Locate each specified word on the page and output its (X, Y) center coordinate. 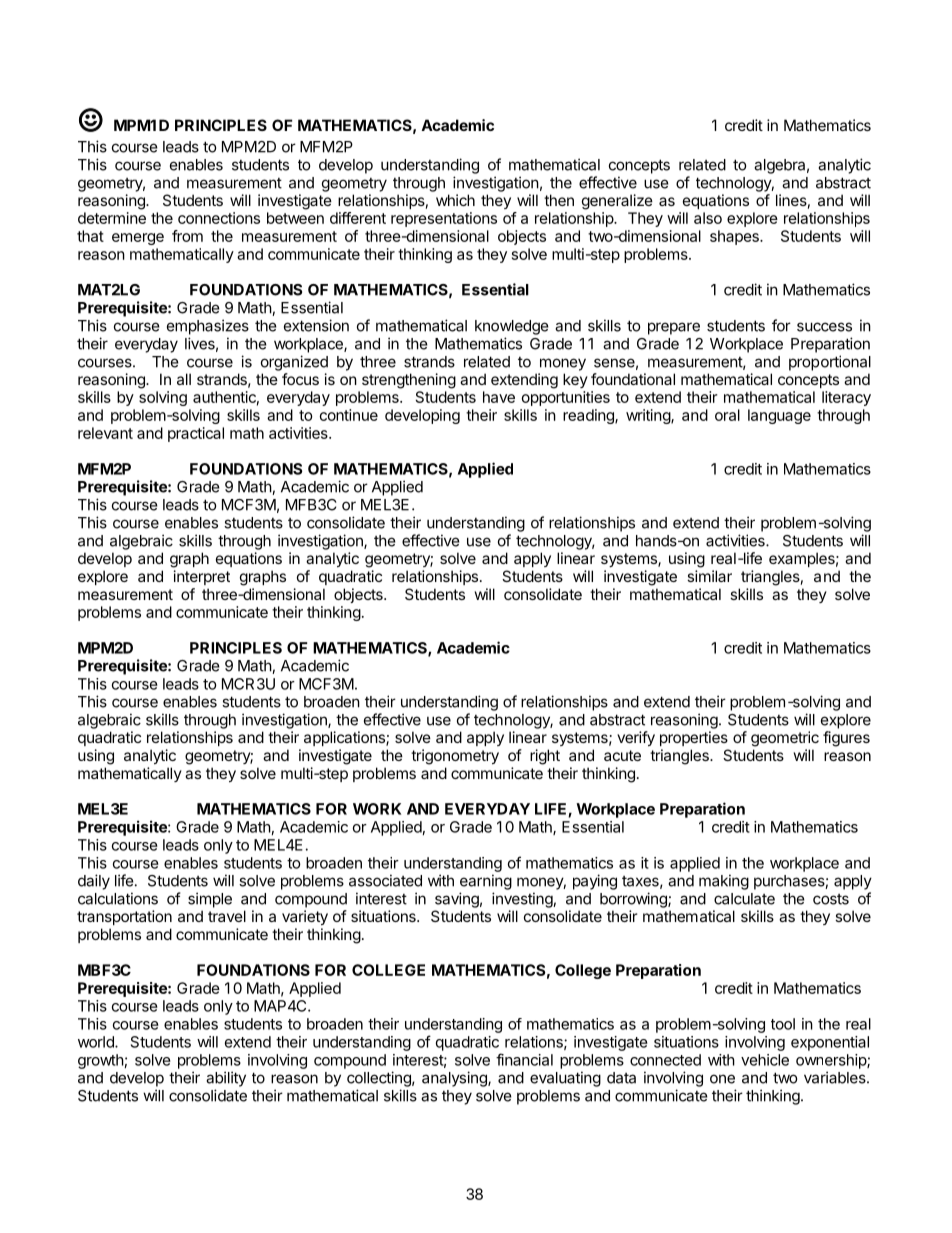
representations (444, 219)
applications (345, 738)
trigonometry (455, 757)
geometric (785, 739)
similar (709, 576)
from (187, 236)
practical (196, 434)
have (499, 397)
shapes (735, 237)
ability (226, 1079)
